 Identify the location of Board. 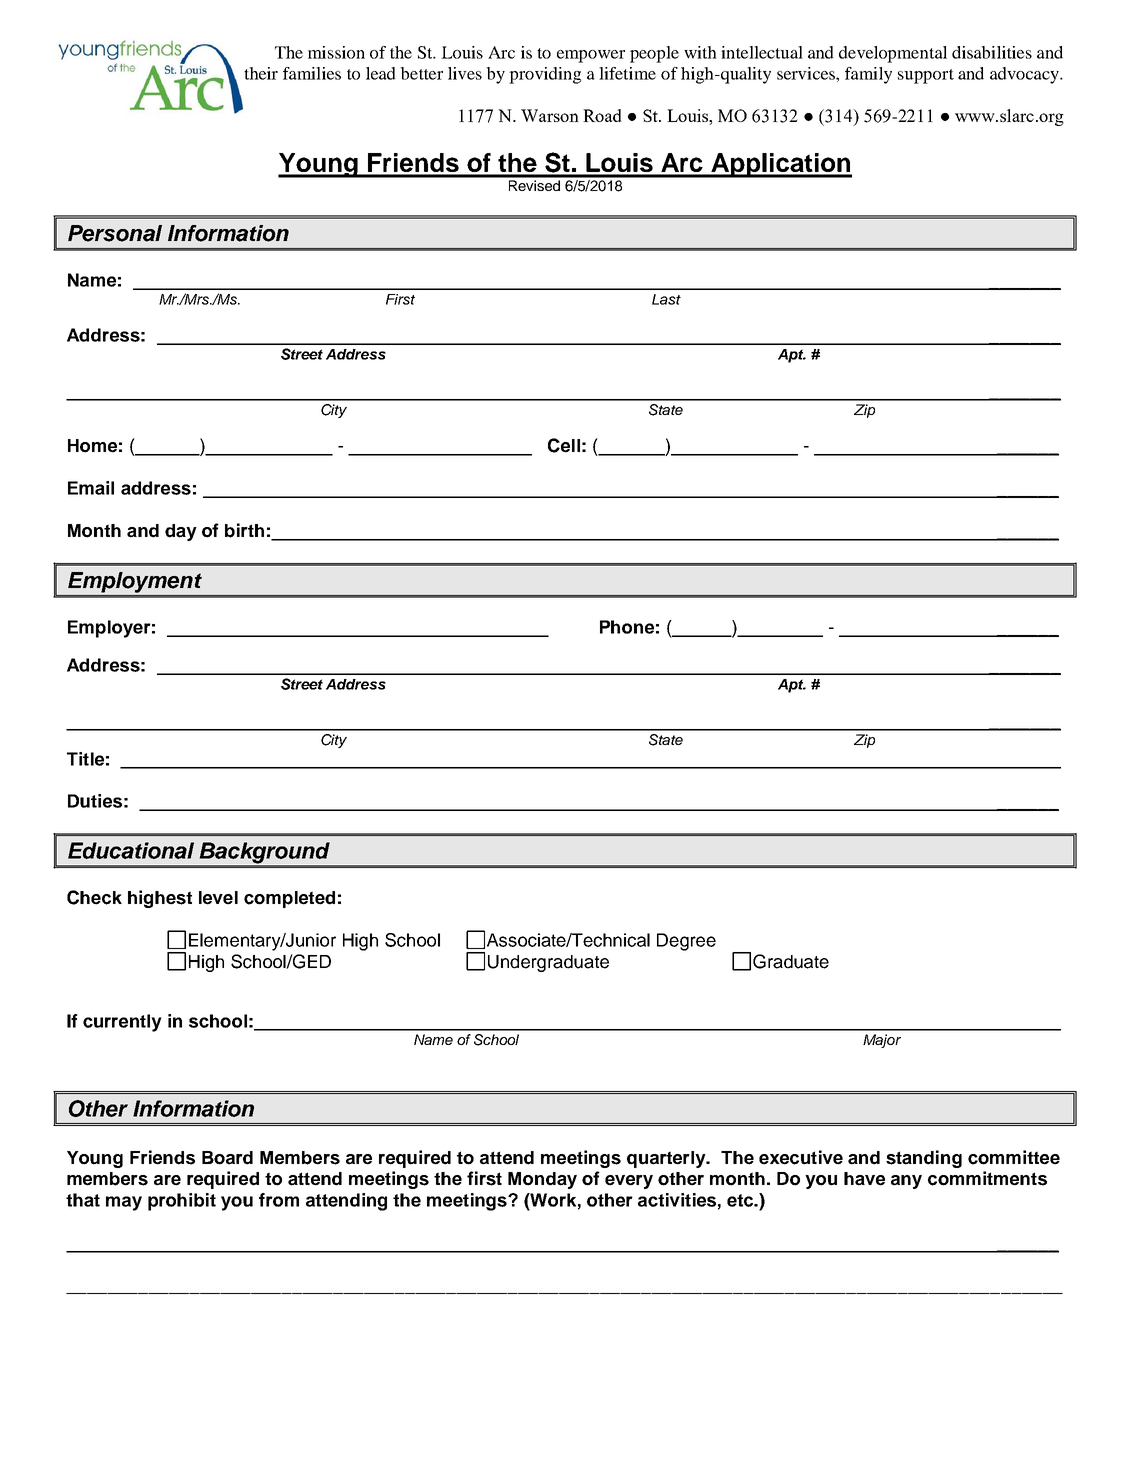
(227, 1158).
